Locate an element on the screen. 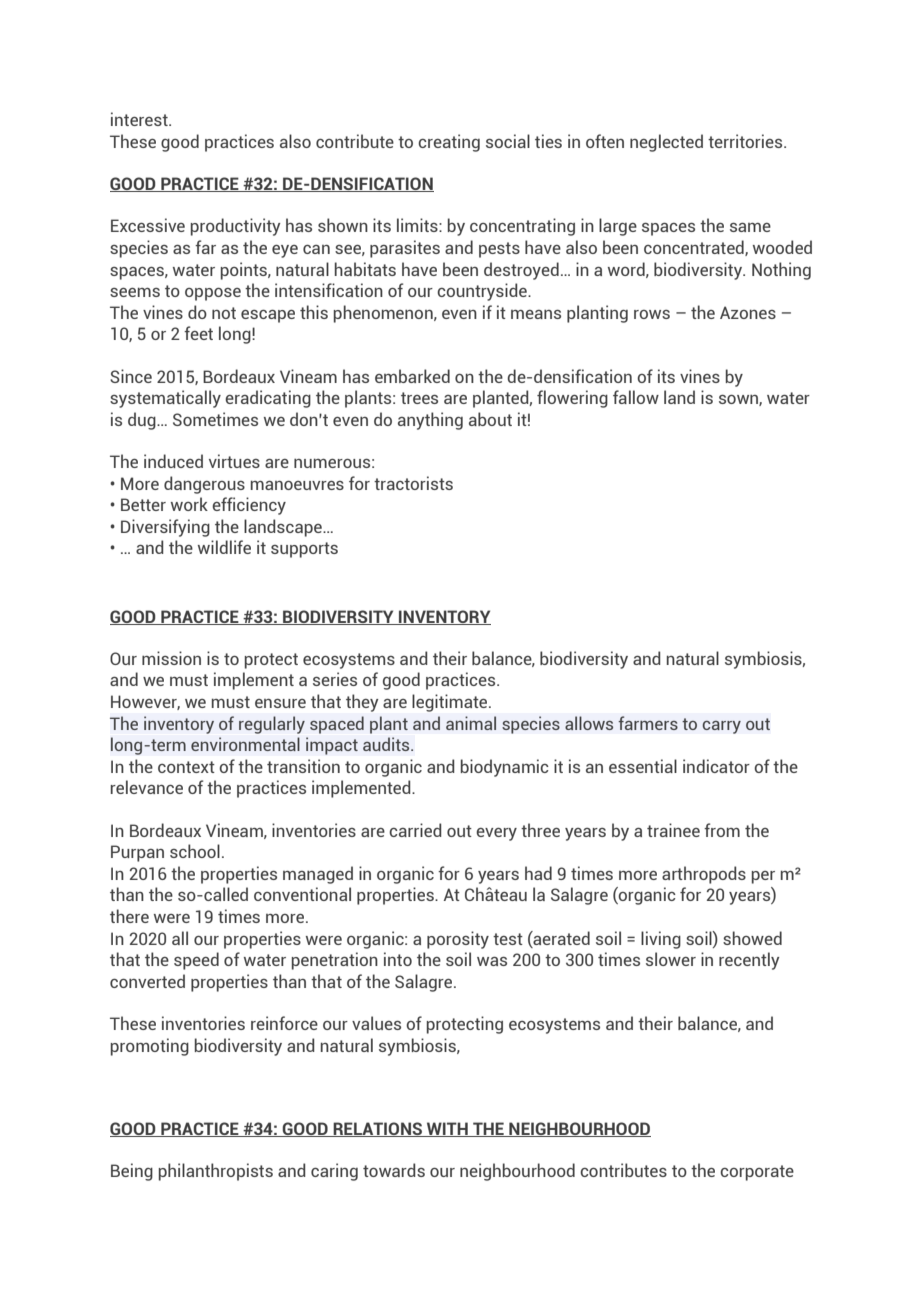  anything is located at coordinates (430, 421).
